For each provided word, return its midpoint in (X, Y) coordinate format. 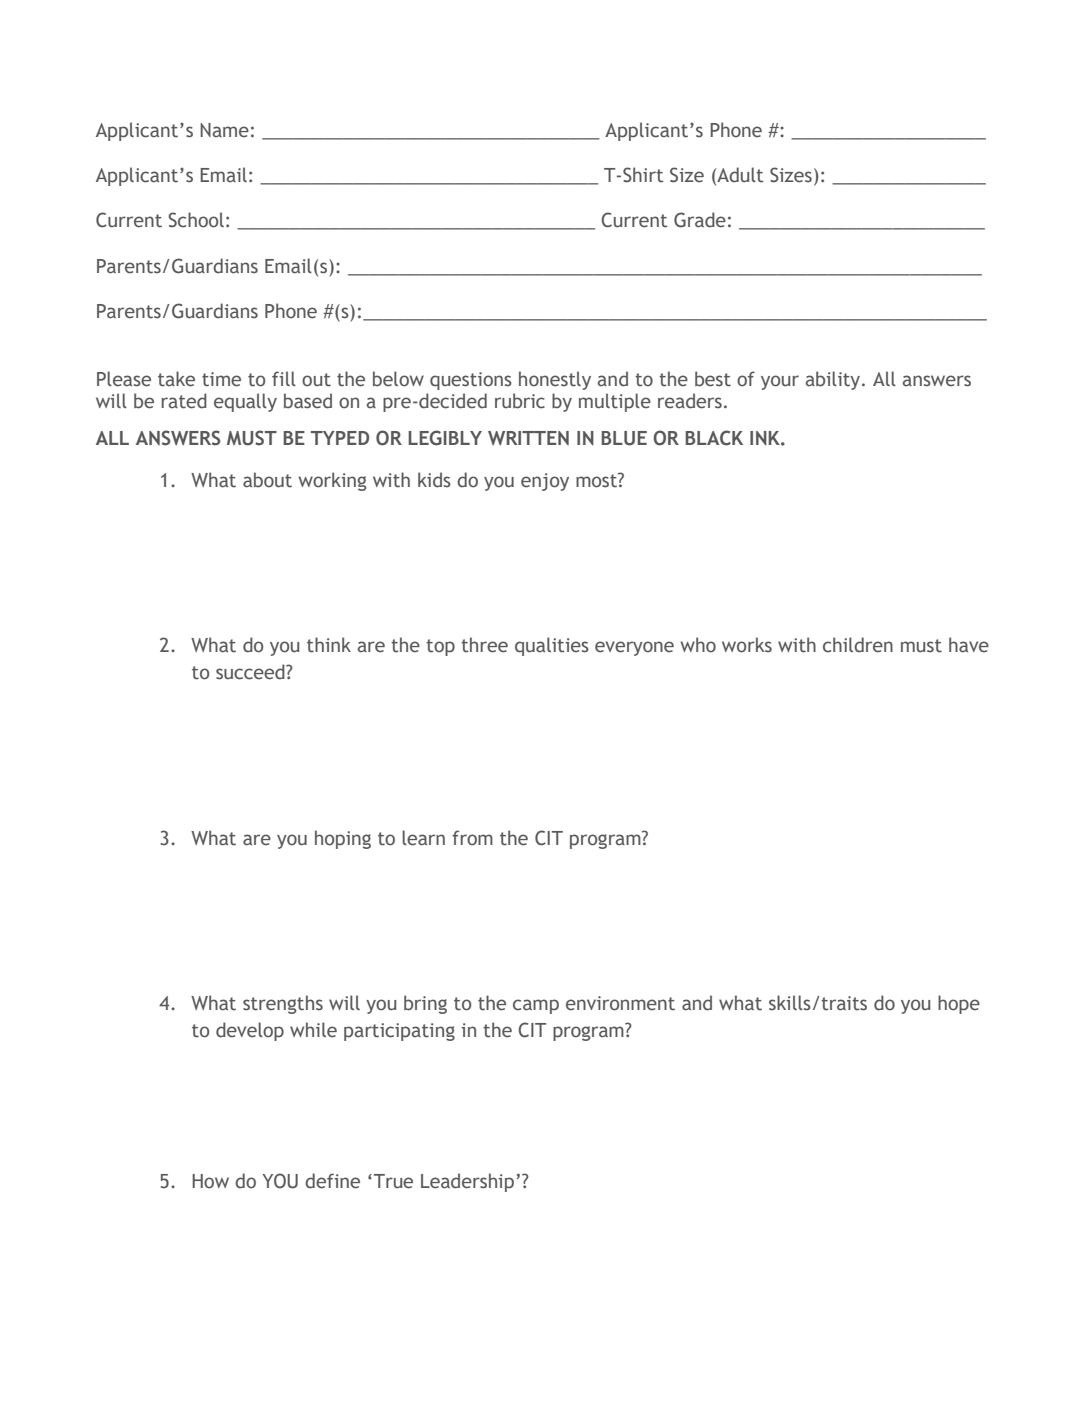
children (858, 645)
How (210, 1181)
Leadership (467, 1182)
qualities (552, 646)
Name (224, 130)
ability (834, 380)
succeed (251, 672)
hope (959, 1004)
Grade (700, 220)
